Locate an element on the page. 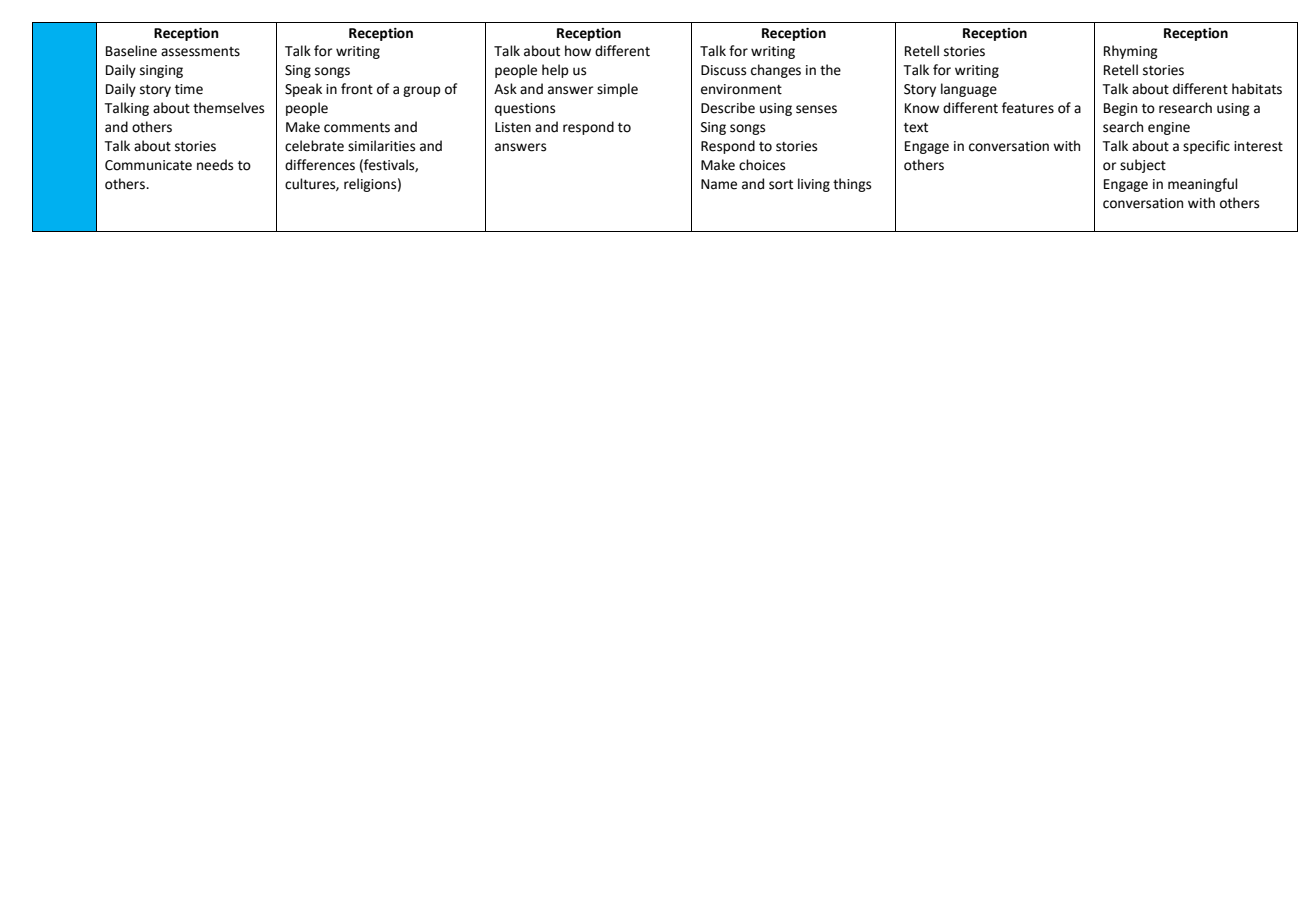 Image resolution: width=1308 pixels, height=924 pixels. needs is located at coordinates (215, 165).
